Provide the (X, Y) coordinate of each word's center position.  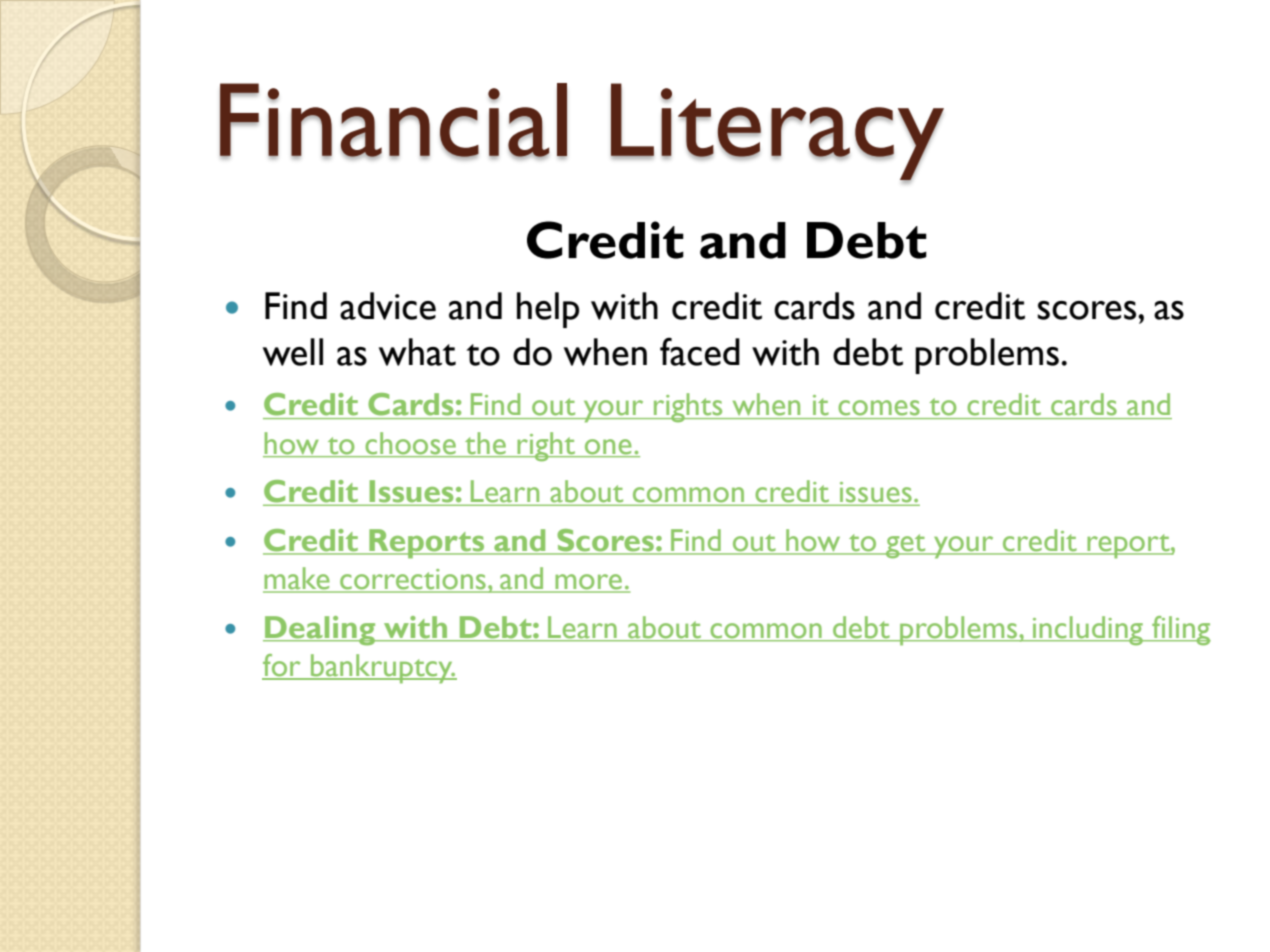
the (485, 443)
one (608, 446)
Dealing (320, 631)
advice (388, 306)
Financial (393, 121)
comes (879, 407)
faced (700, 351)
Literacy (777, 132)
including (1087, 631)
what (417, 352)
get (906, 546)
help (548, 310)
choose (411, 443)
